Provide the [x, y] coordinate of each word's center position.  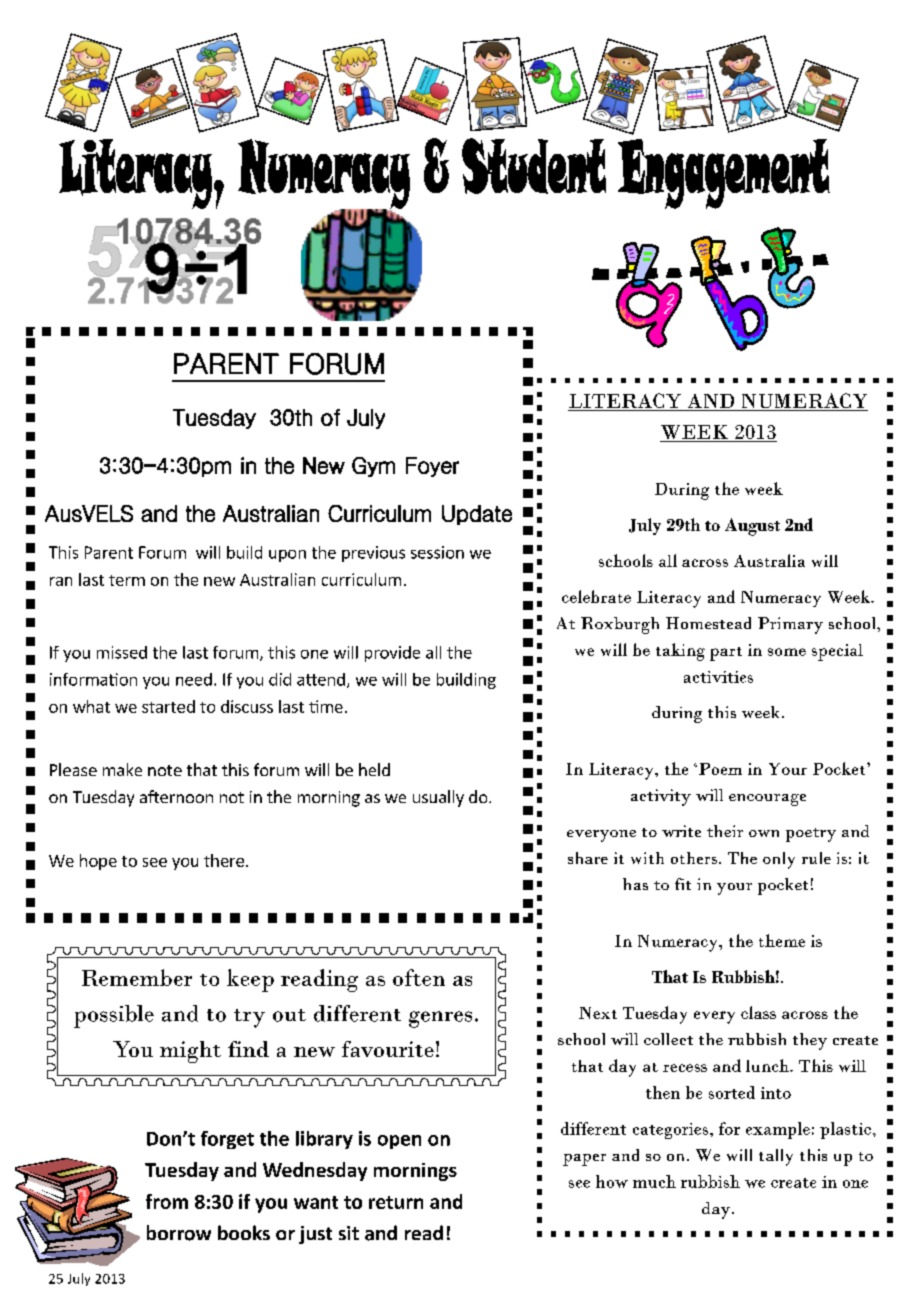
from [167, 1201]
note [165, 770]
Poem [720, 769]
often [419, 977]
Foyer [432, 467]
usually [438, 798]
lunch [768, 1065]
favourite [388, 1049]
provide [392, 654]
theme [782, 940]
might [190, 1052]
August [752, 527]
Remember [137, 977]
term [127, 580]
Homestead [708, 623]
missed [122, 652]
